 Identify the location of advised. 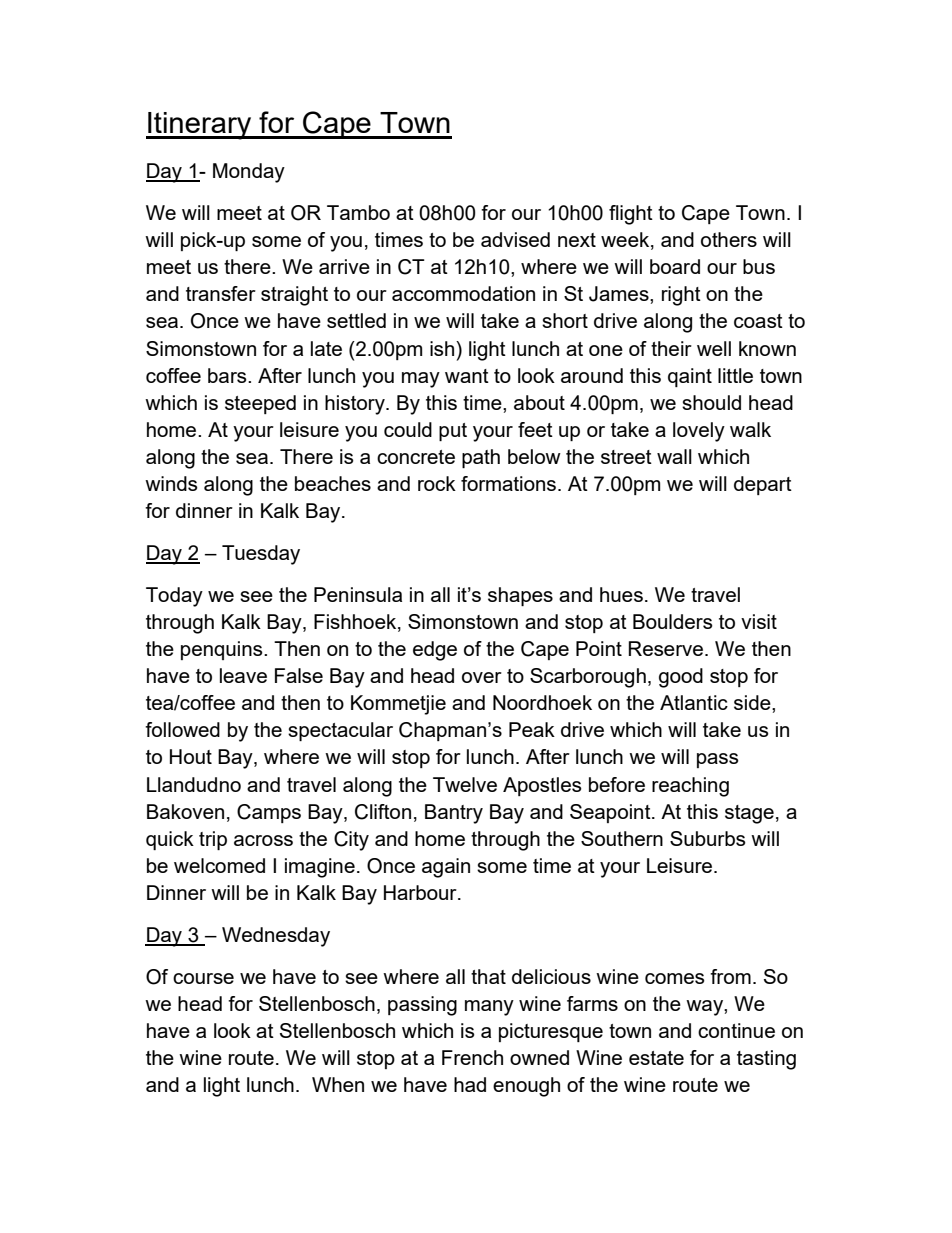
(515, 239).
